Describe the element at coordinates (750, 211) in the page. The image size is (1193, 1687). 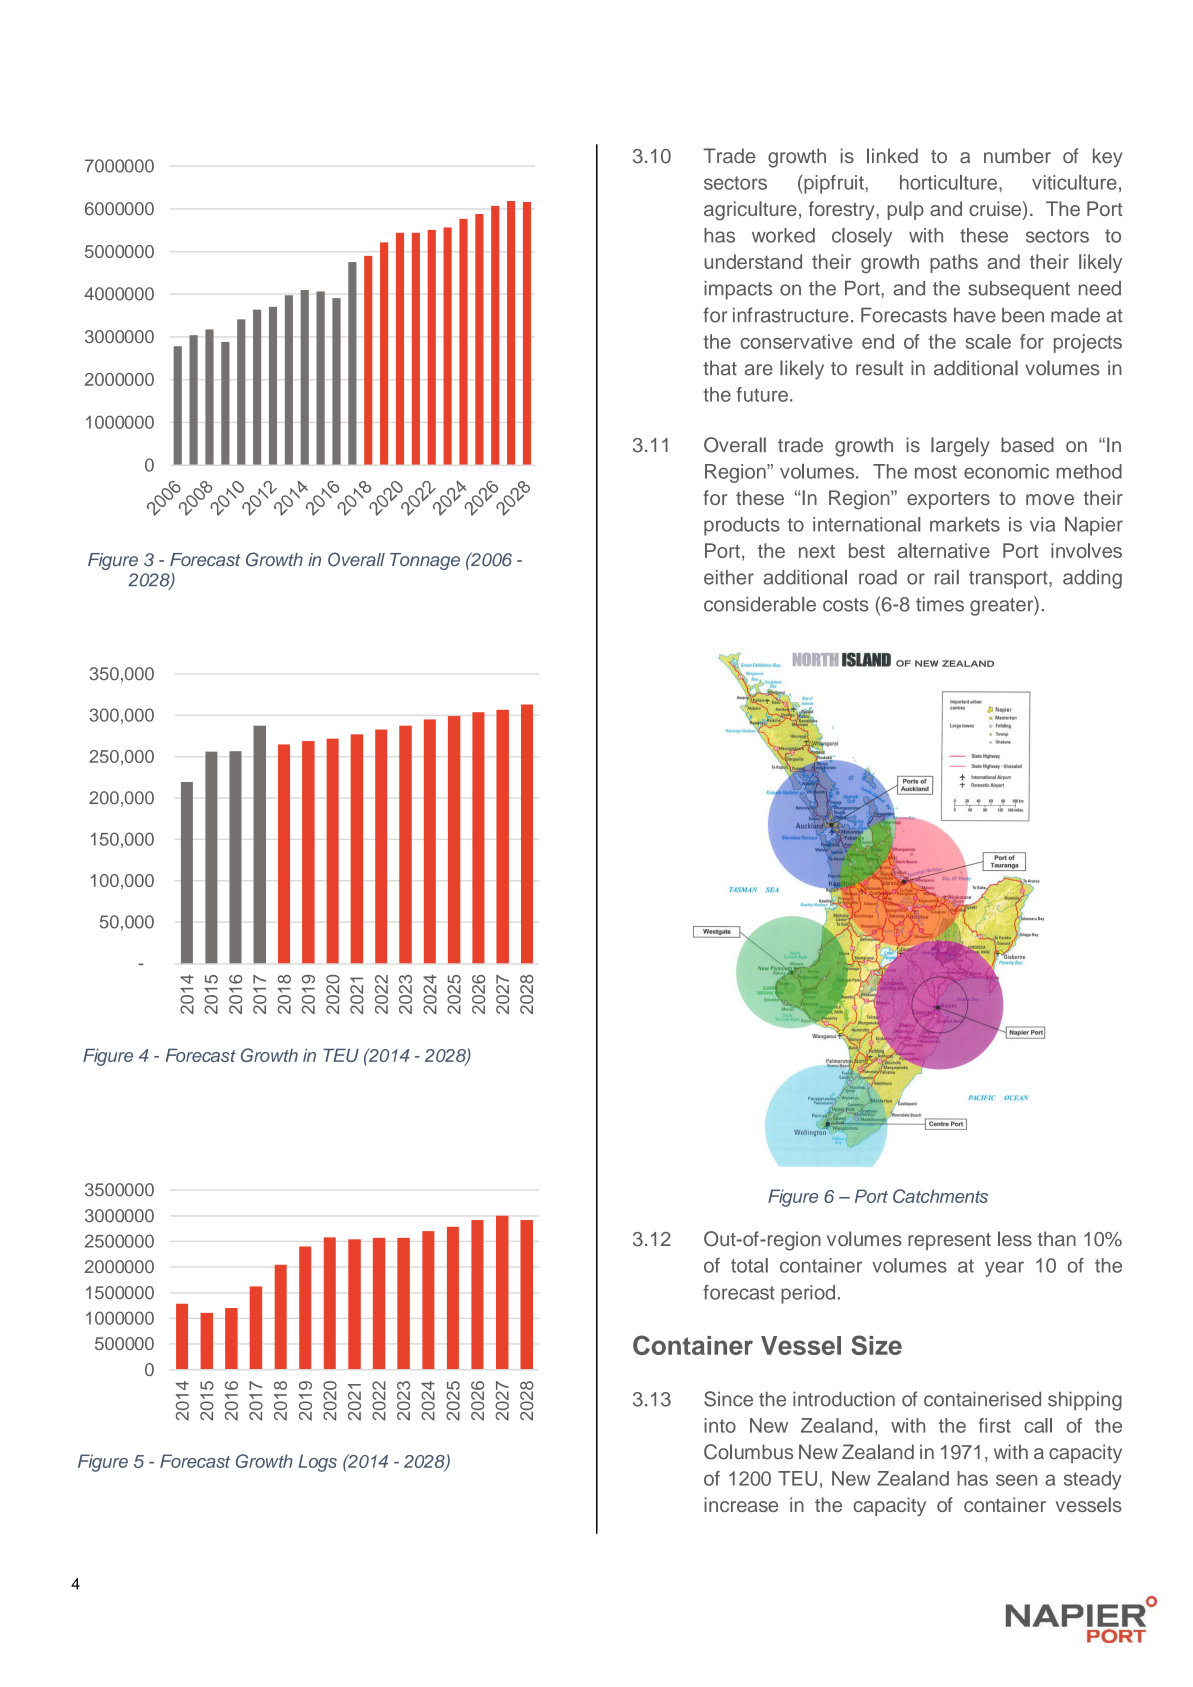
I see `agriculture` at that location.
